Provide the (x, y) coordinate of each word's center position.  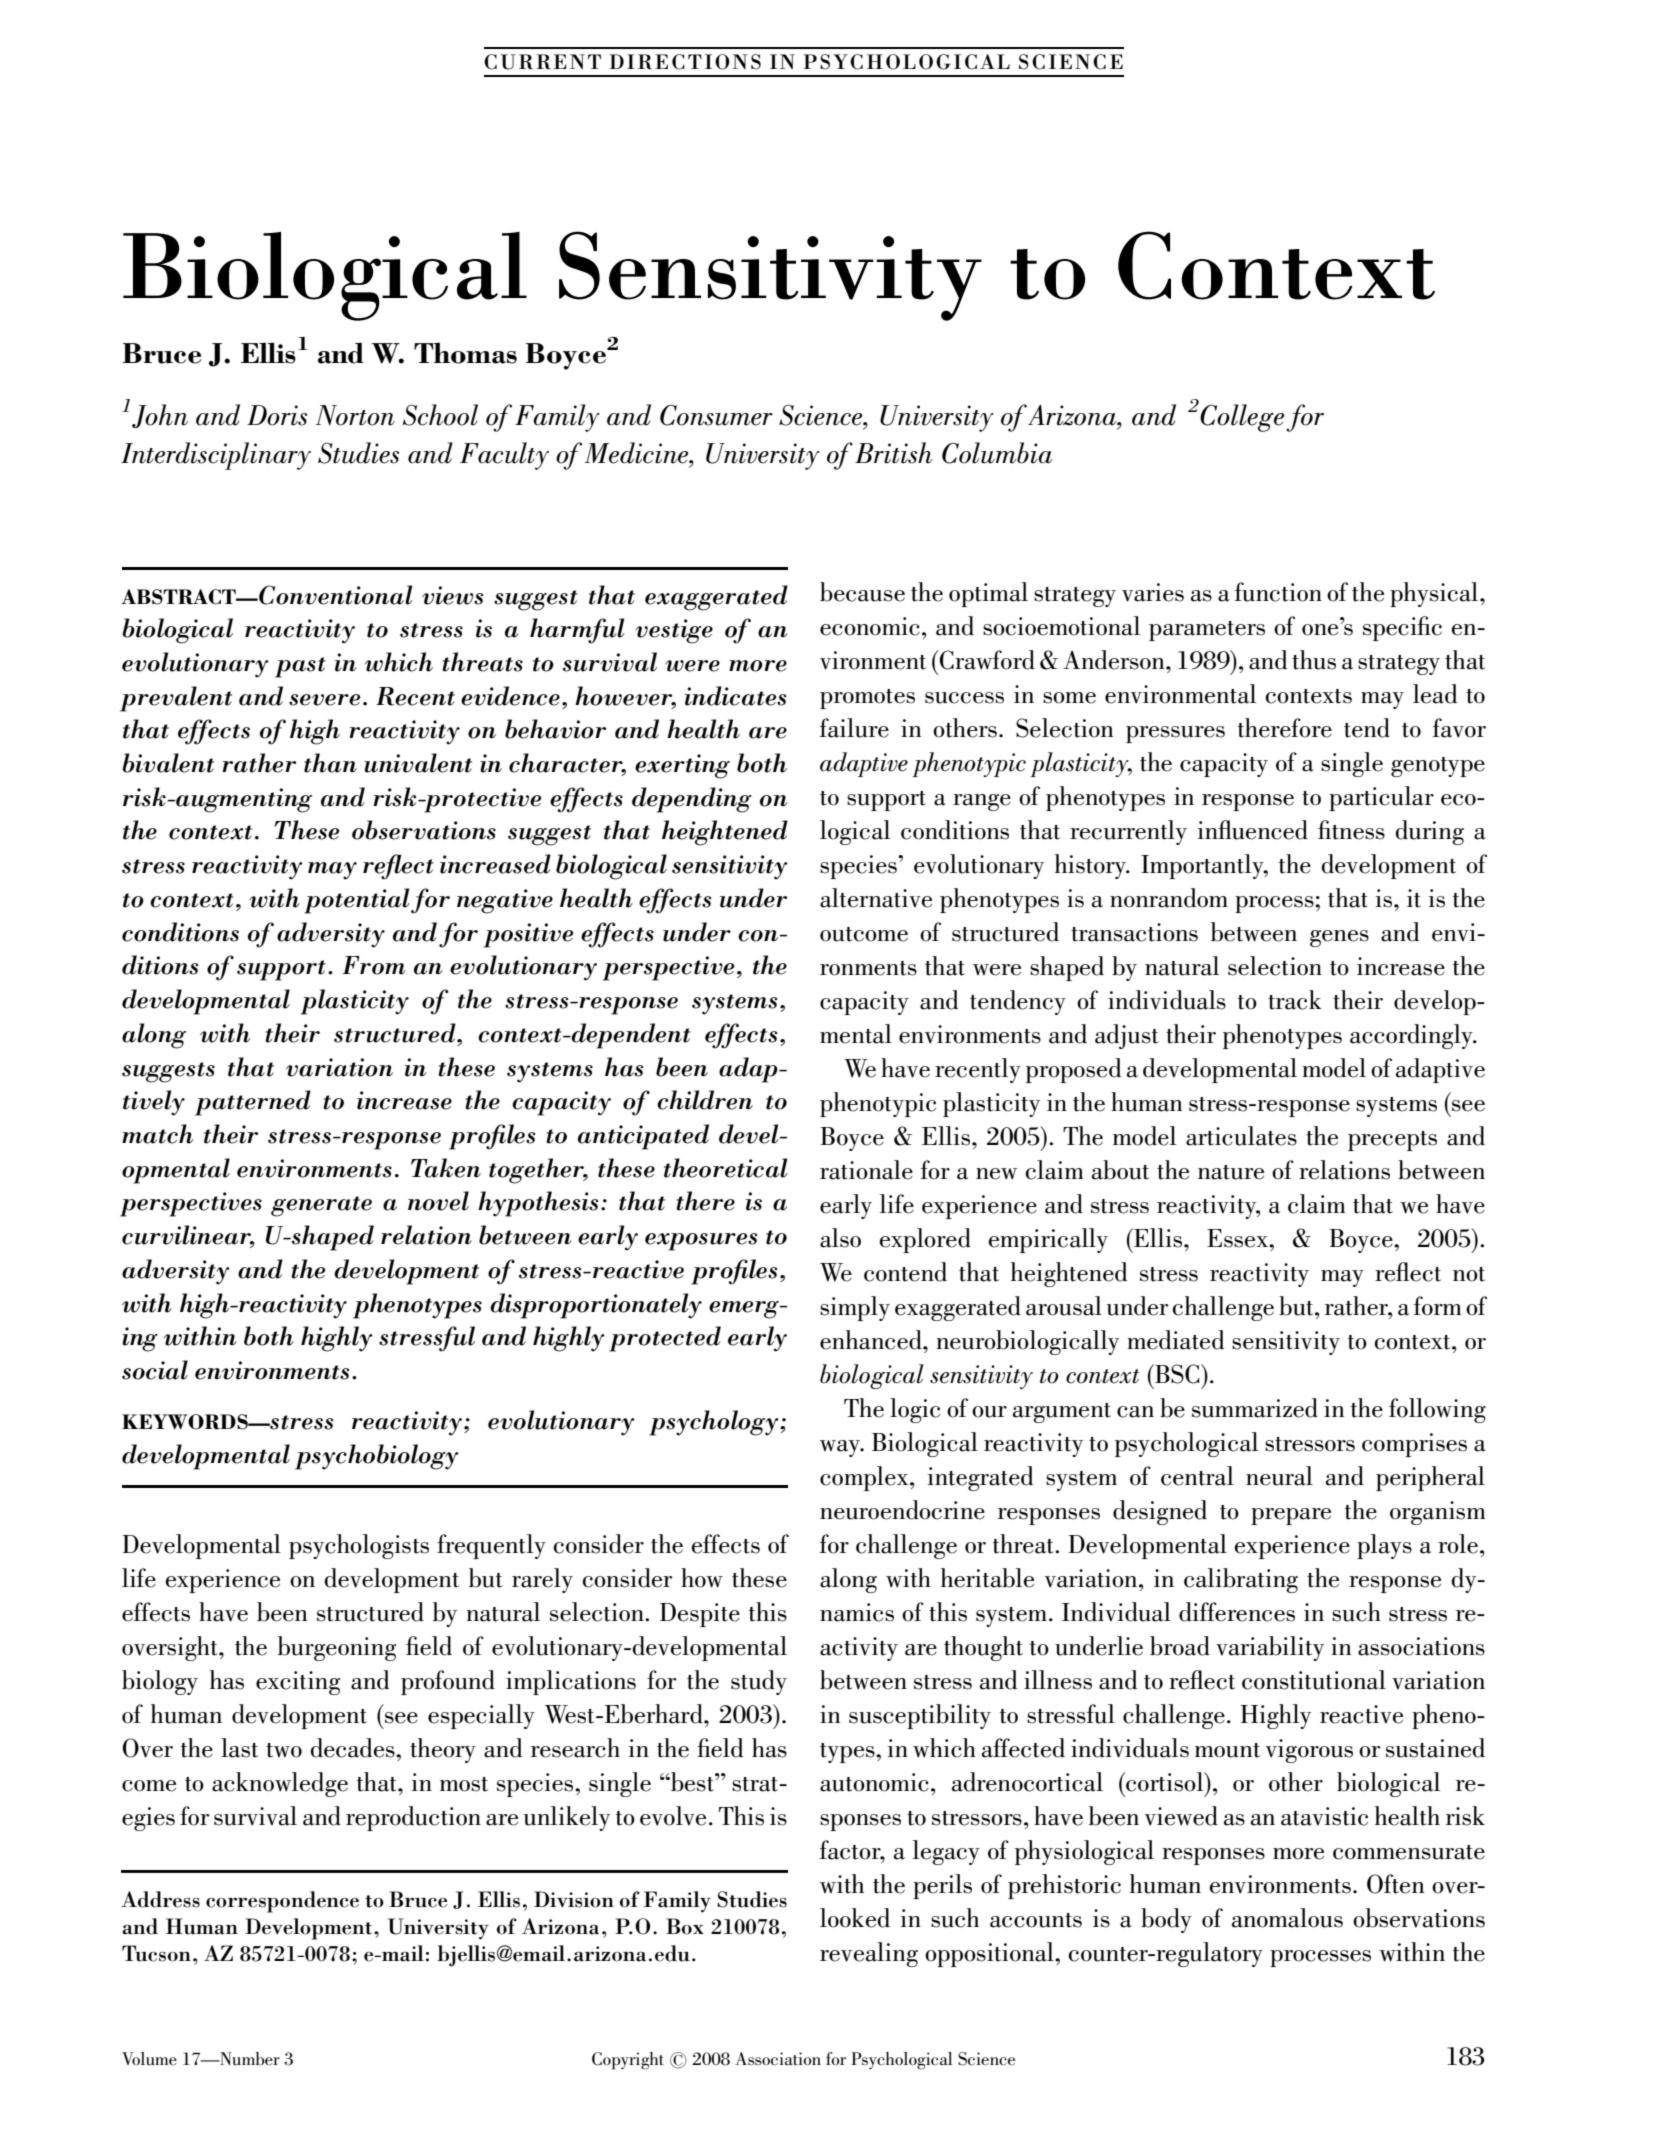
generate (321, 1206)
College (1242, 418)
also (840, 1238)
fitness (1351, 830)
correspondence (282, 1902)
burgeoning (337, 1648)
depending (692, 800)
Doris (277, 415)
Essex (1238, 1238)
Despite (700, 1615)
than (330, 763)
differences (1237, 1612)
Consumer (716, 415)
